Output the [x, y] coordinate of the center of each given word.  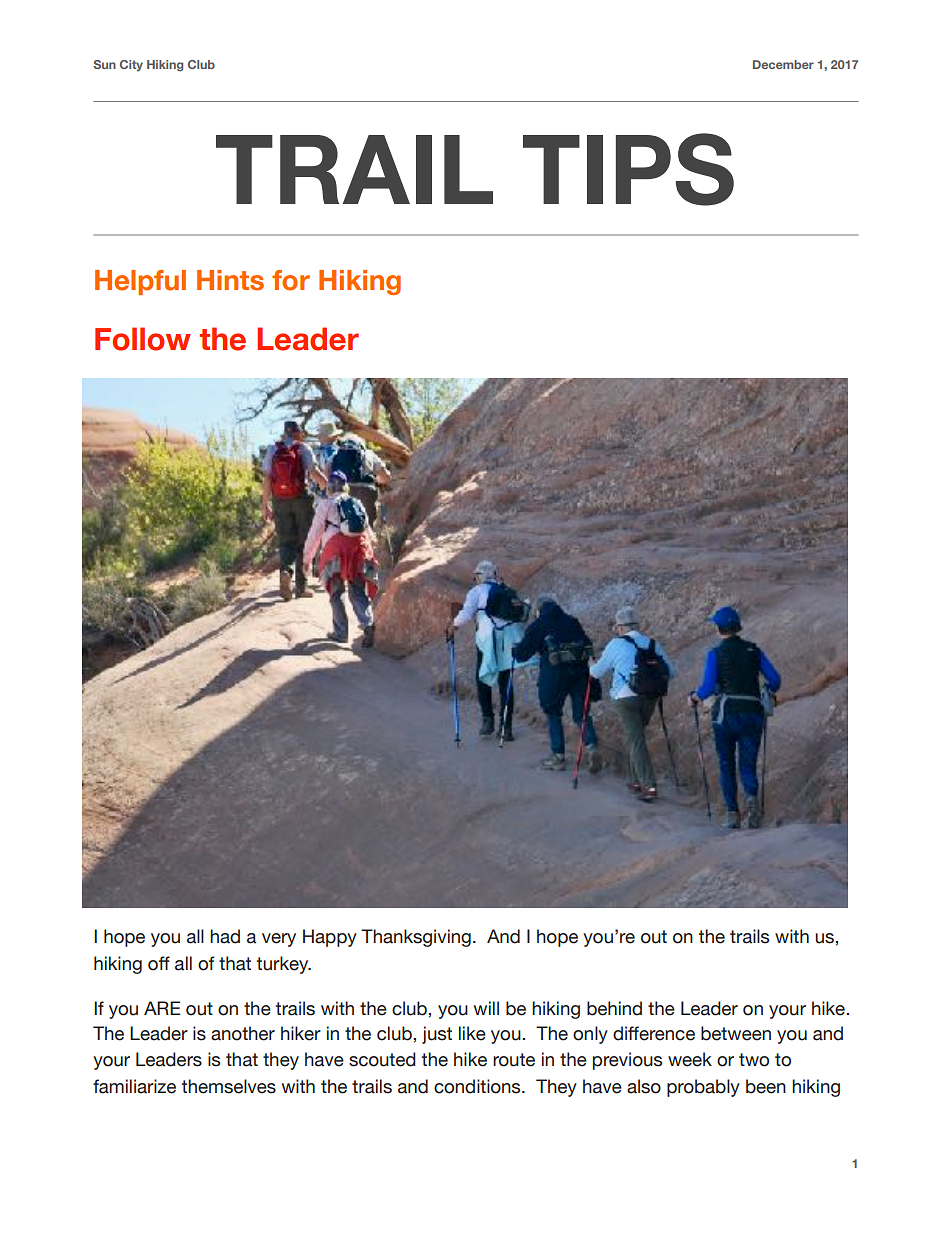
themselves [229, 1086]
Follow [143, 339]
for [291, 280]
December [783, 64]
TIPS [628, 169]
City [131, 65]
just [437, 1035]
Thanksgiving [416, 938]
